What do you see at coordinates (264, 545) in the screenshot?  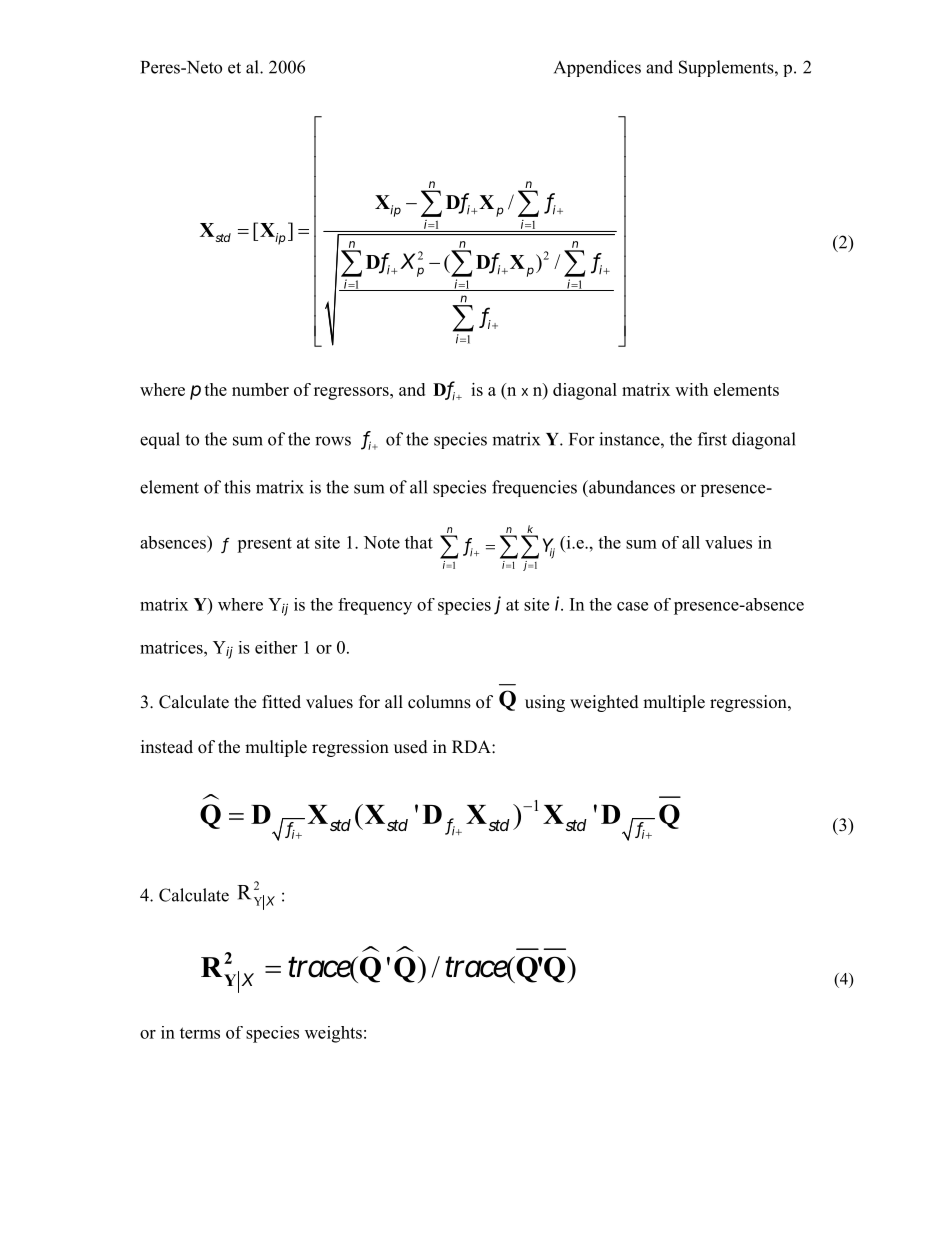 I see `present` at bounding box center [264, 545].
